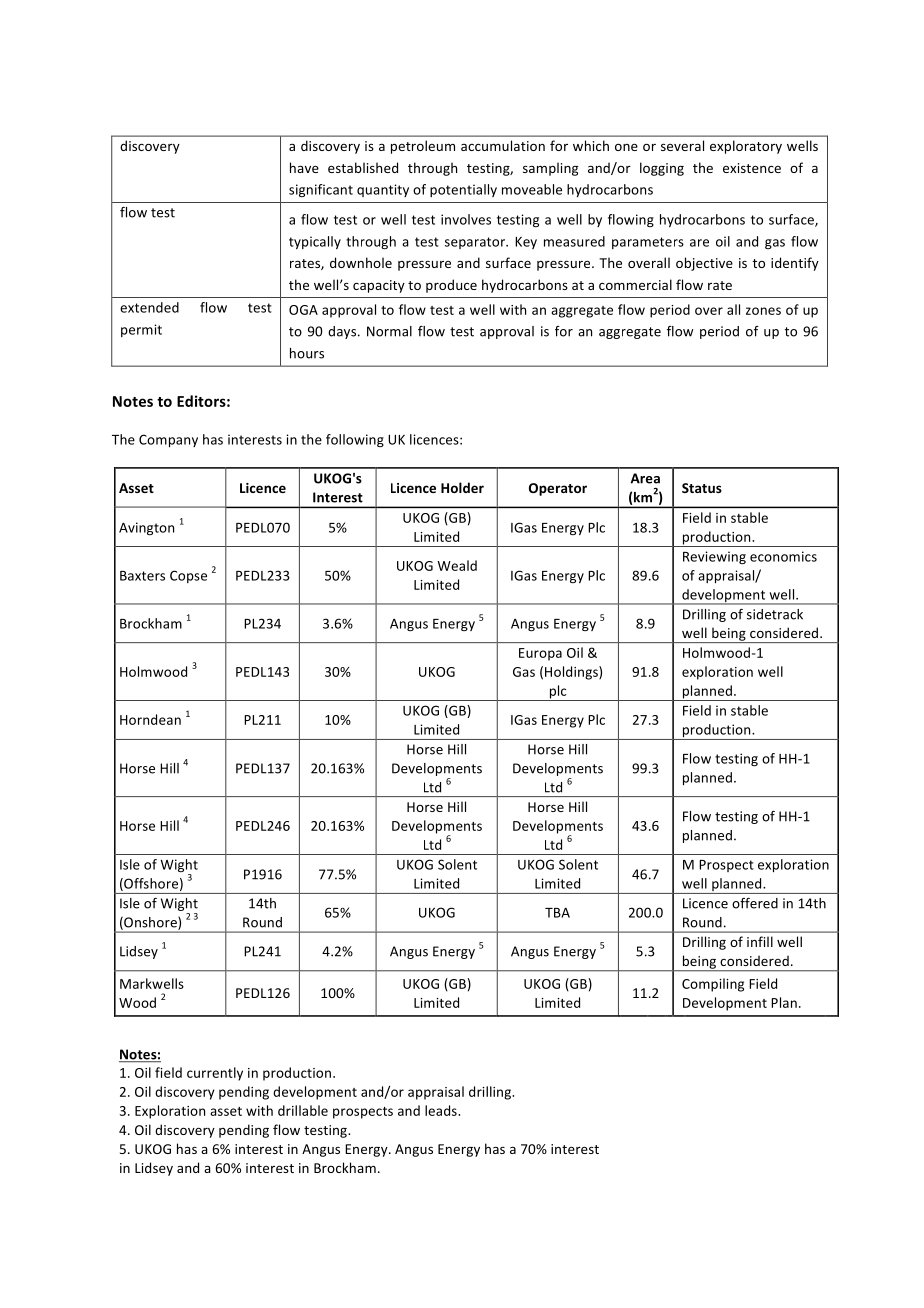 This screenshot has height=1308, width=924. What do you see at coordinates (702, 488) in the screenshot?
I see `Status` at bounding box center [702, 488].
